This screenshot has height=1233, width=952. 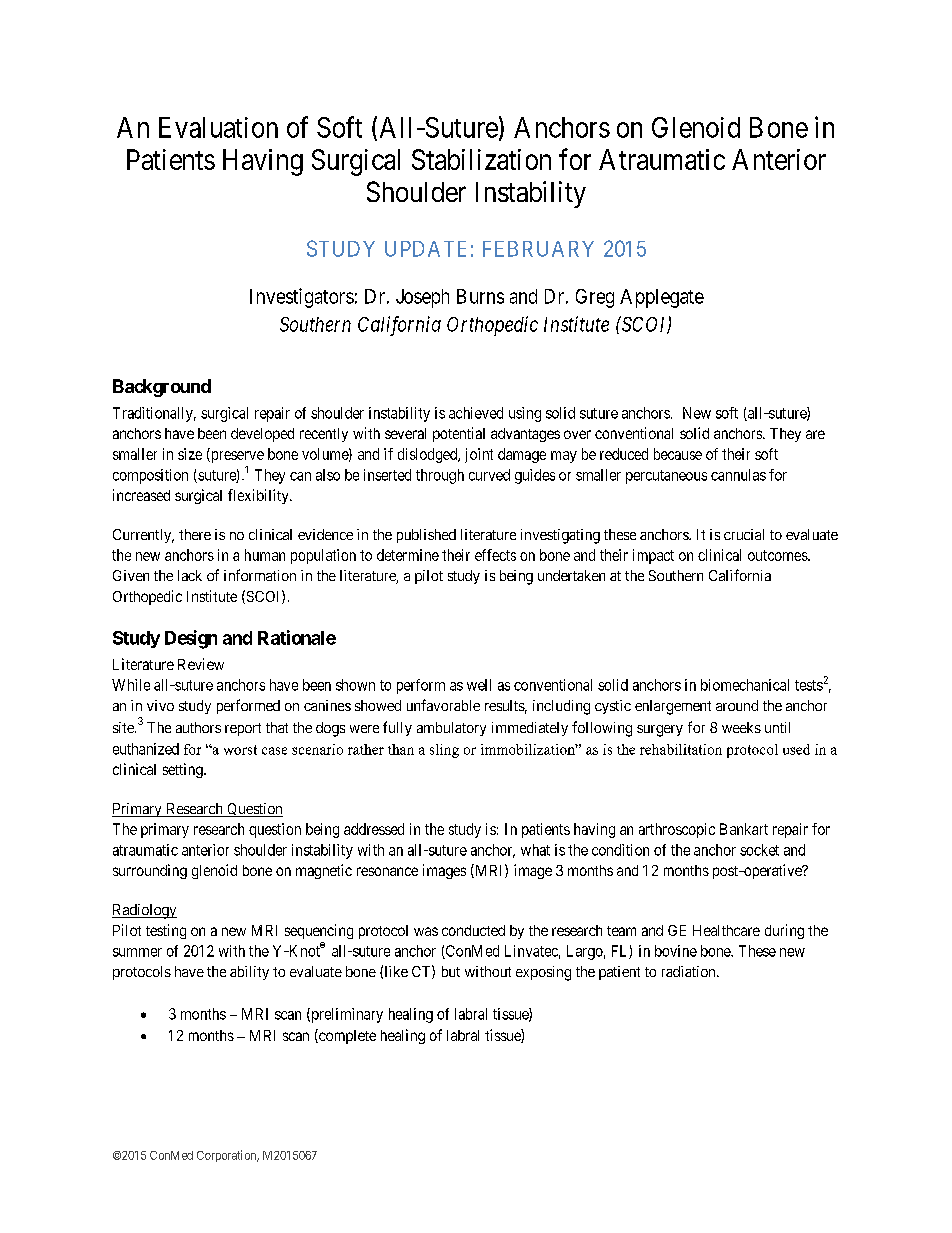 What do you see at coordinates (778, 555) in the screenshot?
I see `outcomes` at bounding box center [778, 555].
